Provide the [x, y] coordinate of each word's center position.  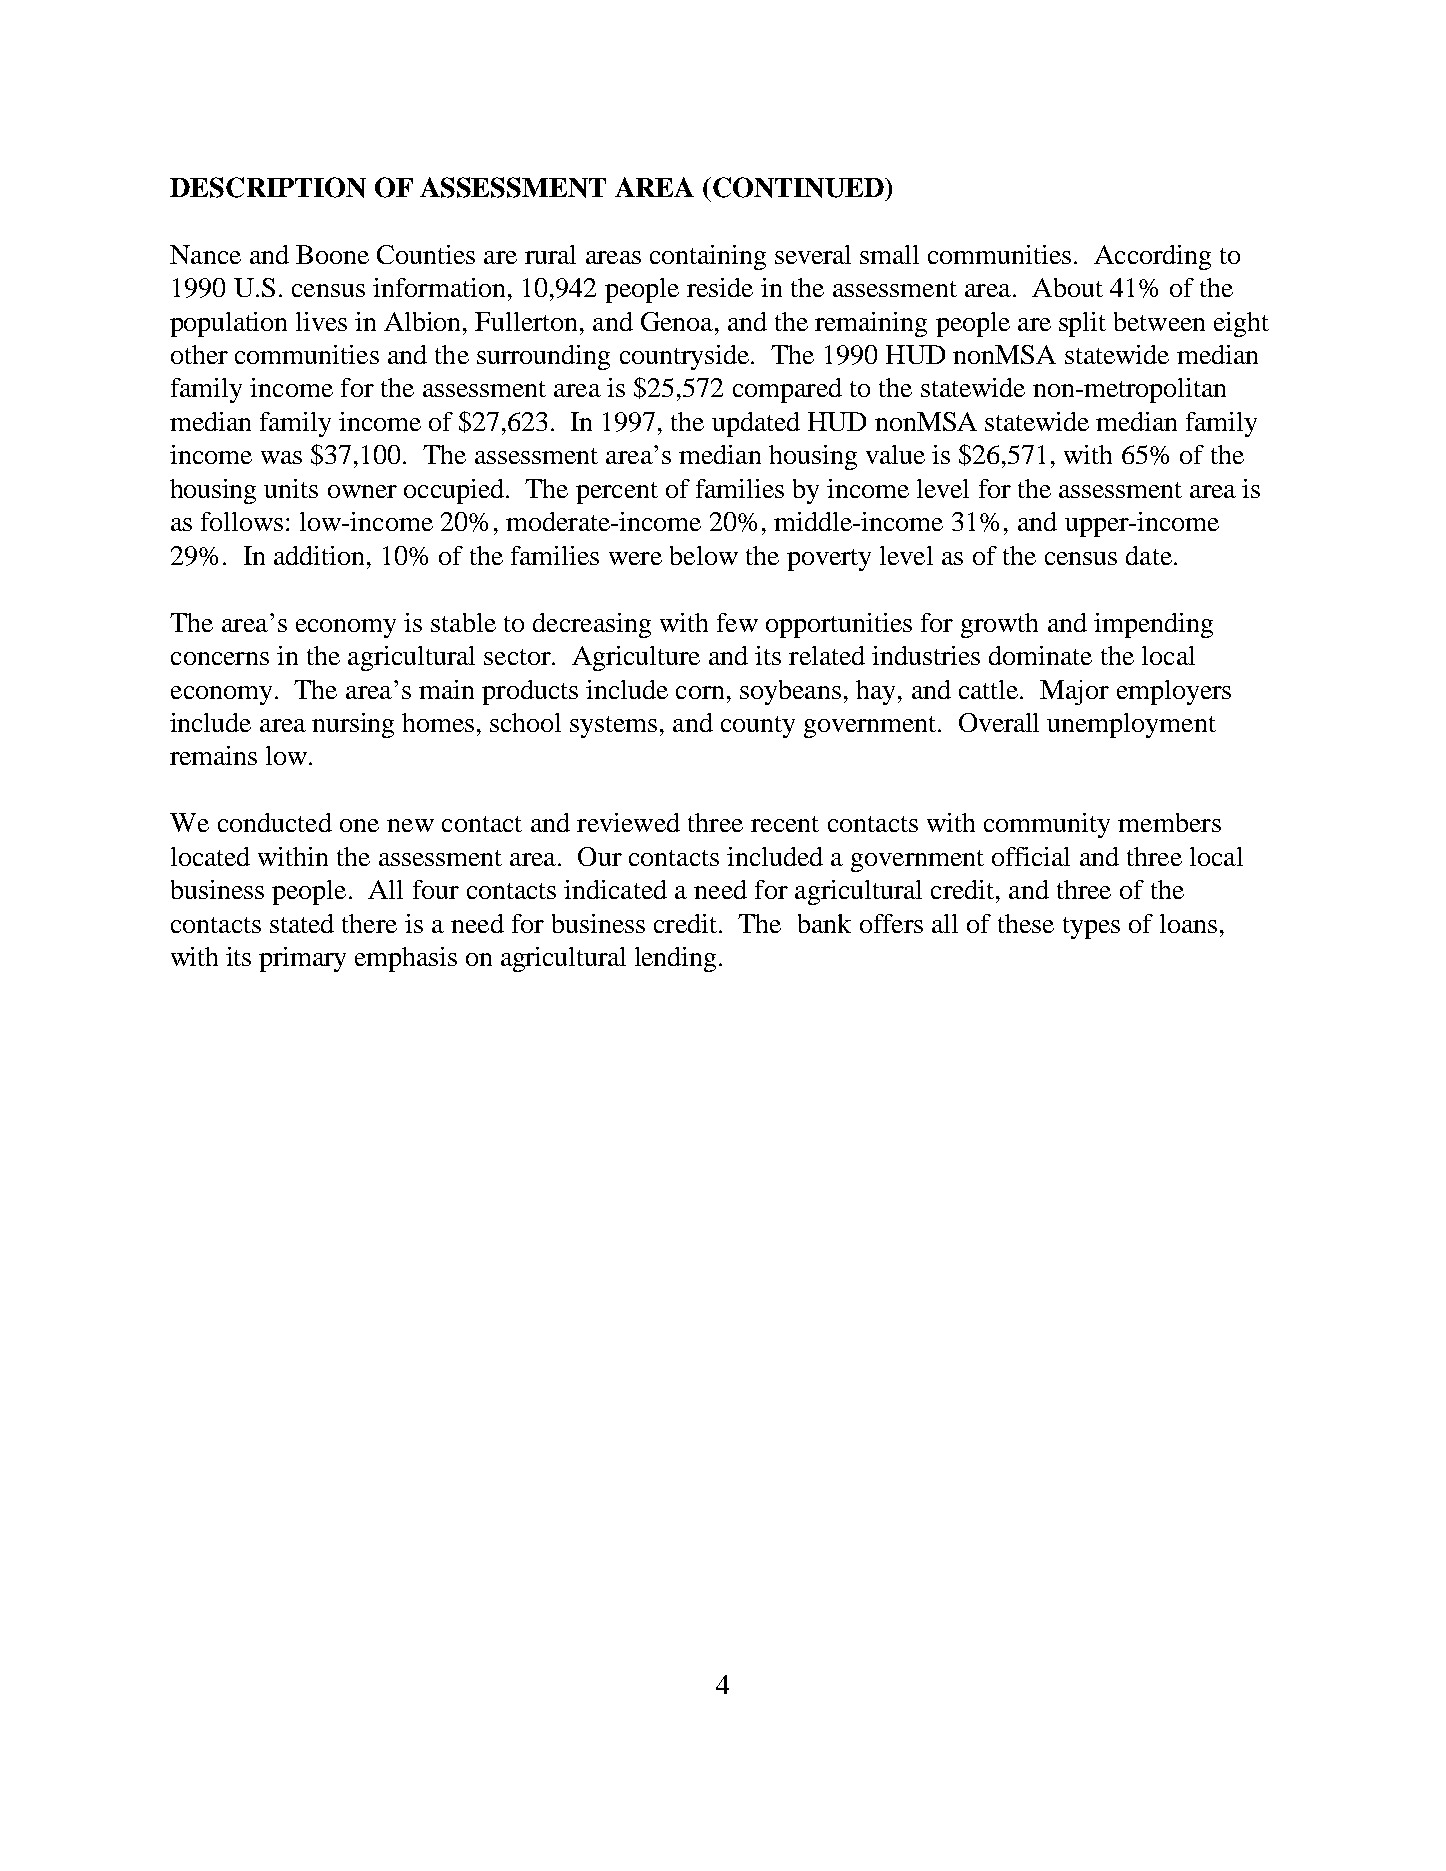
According [1152, 257]
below [704, 555]
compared [787, 390]
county [758, 727]
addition [321, 555]
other [199, 354]
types [1091, 928]
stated [302, 923]
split [1082, 324]
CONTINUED [798, 187]
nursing [353, 725]
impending [1153, 625]
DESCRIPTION [268, 187]
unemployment [1131, 725]
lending [675, 959]
